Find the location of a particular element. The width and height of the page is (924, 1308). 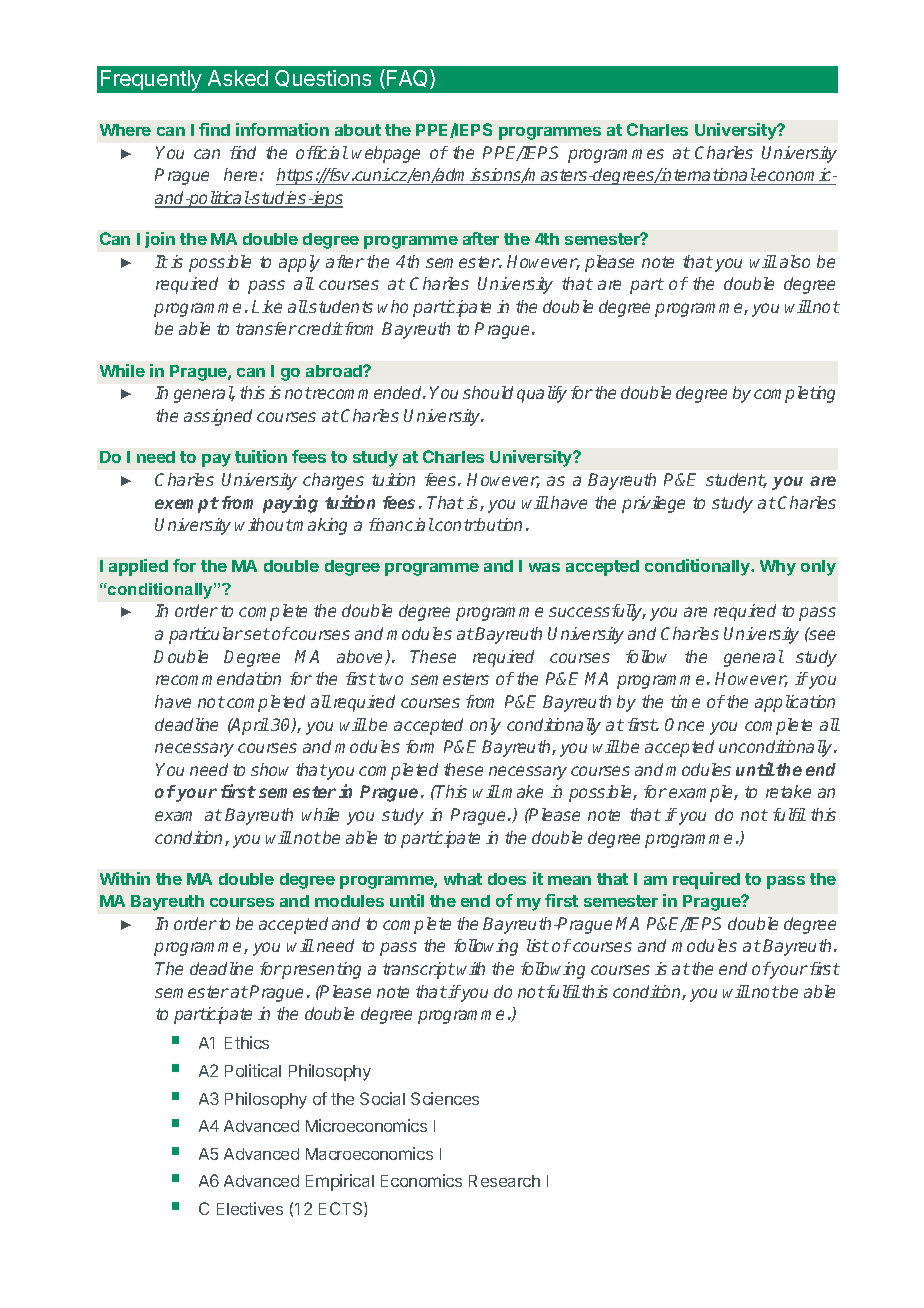

Ethics is located at coordinates (247, 1042).
